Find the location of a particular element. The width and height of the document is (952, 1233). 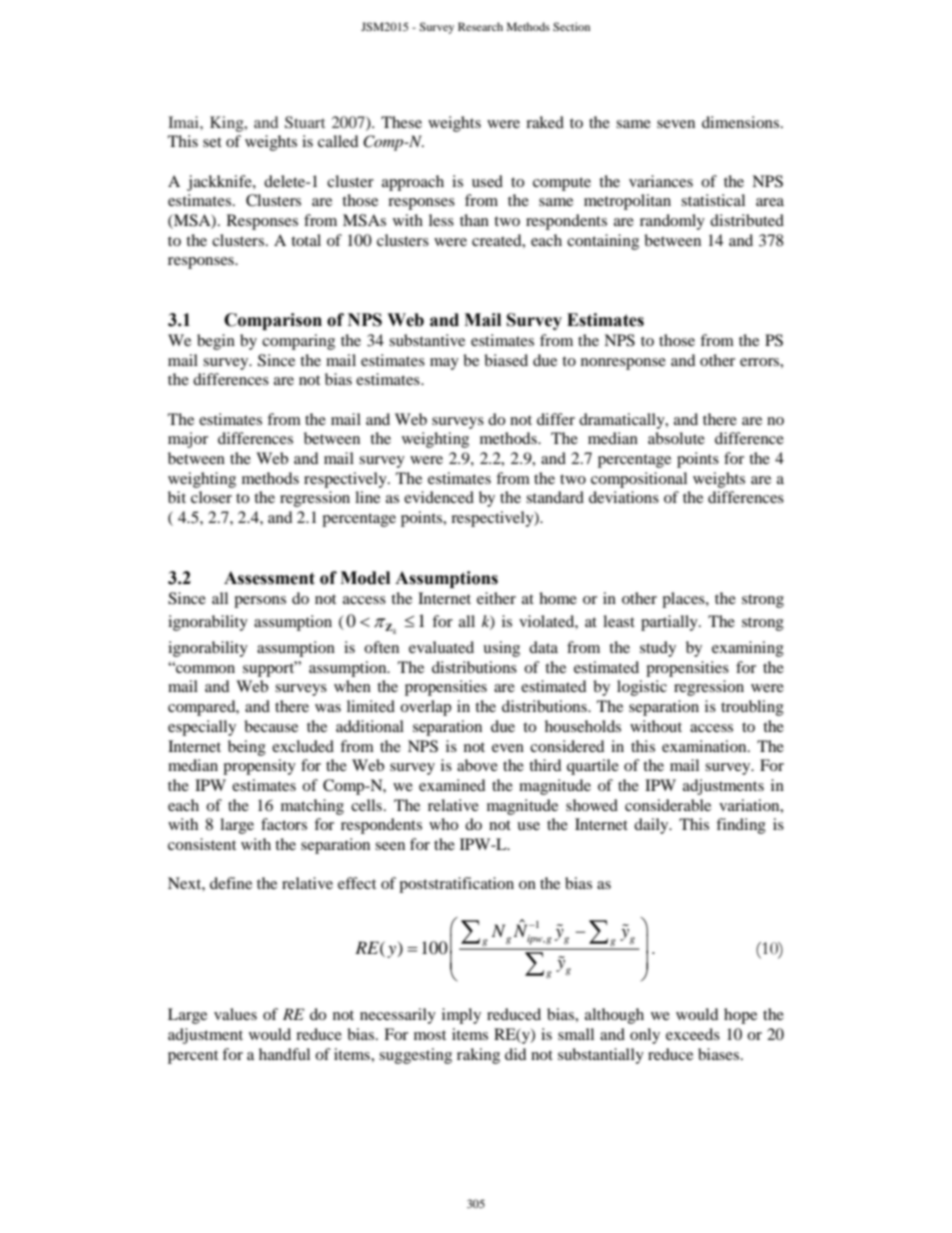

Research is located at coordinates (480, 26).
